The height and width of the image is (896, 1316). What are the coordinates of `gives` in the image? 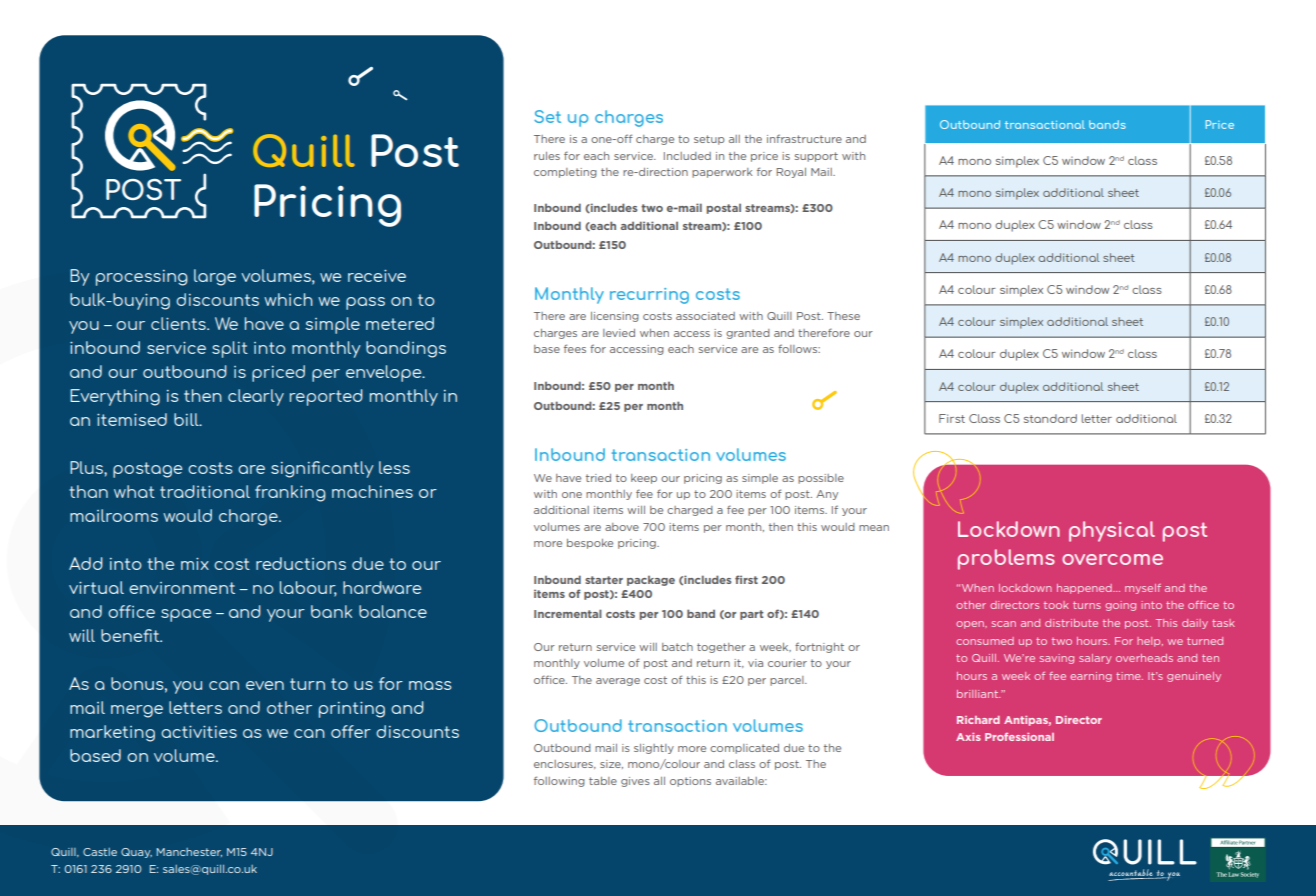 It's located at (635, 782).
